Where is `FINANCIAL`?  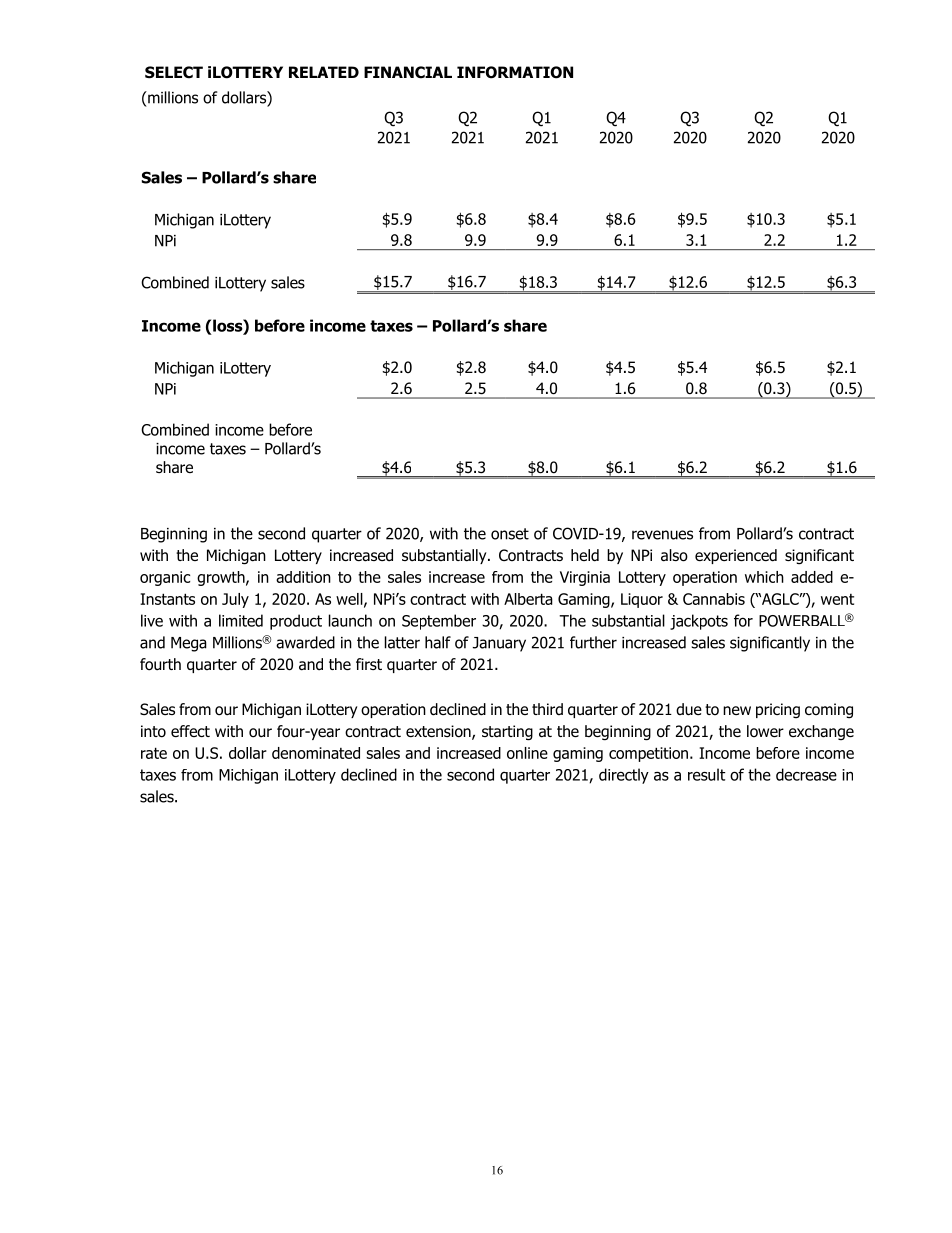 FINANCIAL is located at coordinates (408, 72).
